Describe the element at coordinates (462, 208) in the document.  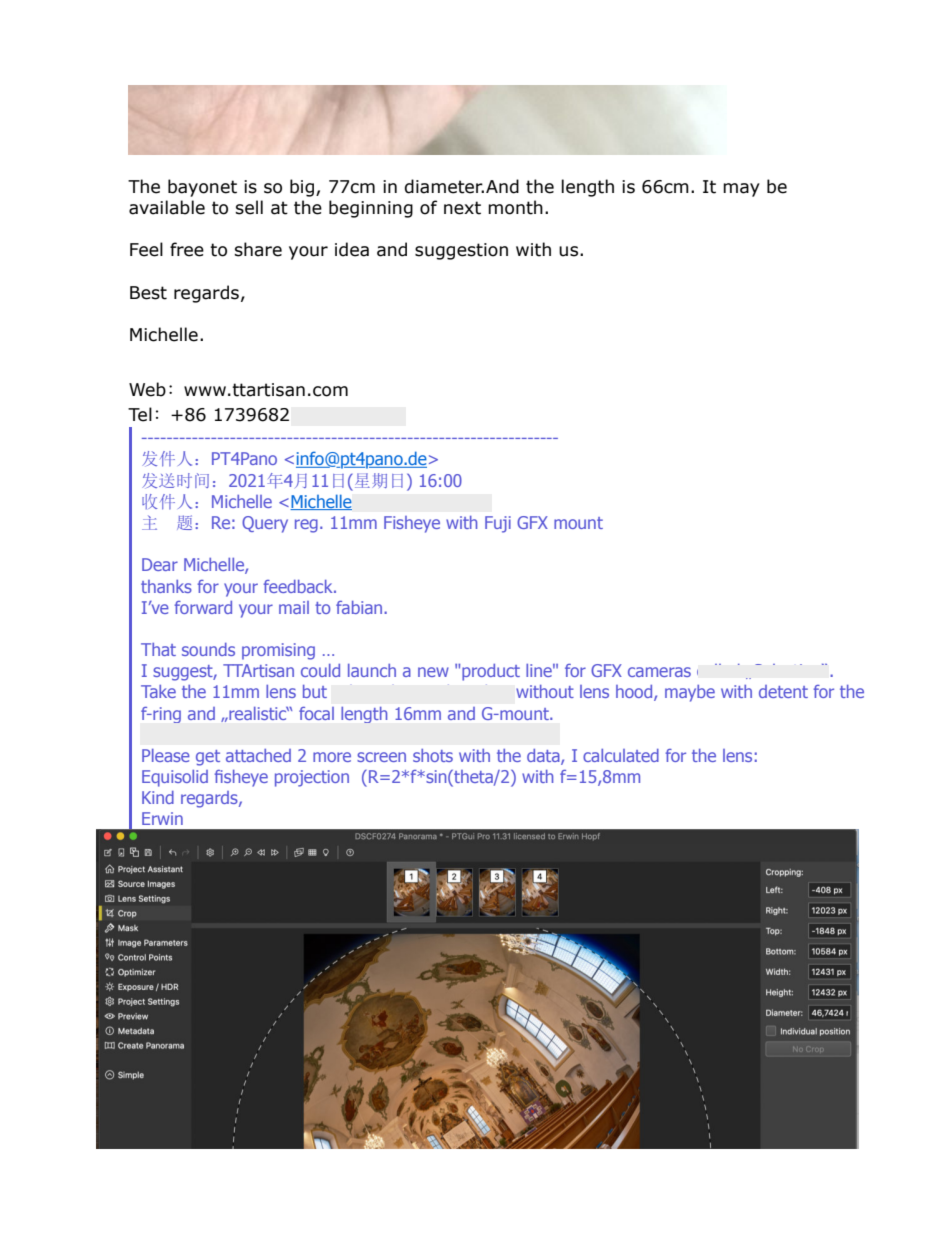
I see `next` at that location.
